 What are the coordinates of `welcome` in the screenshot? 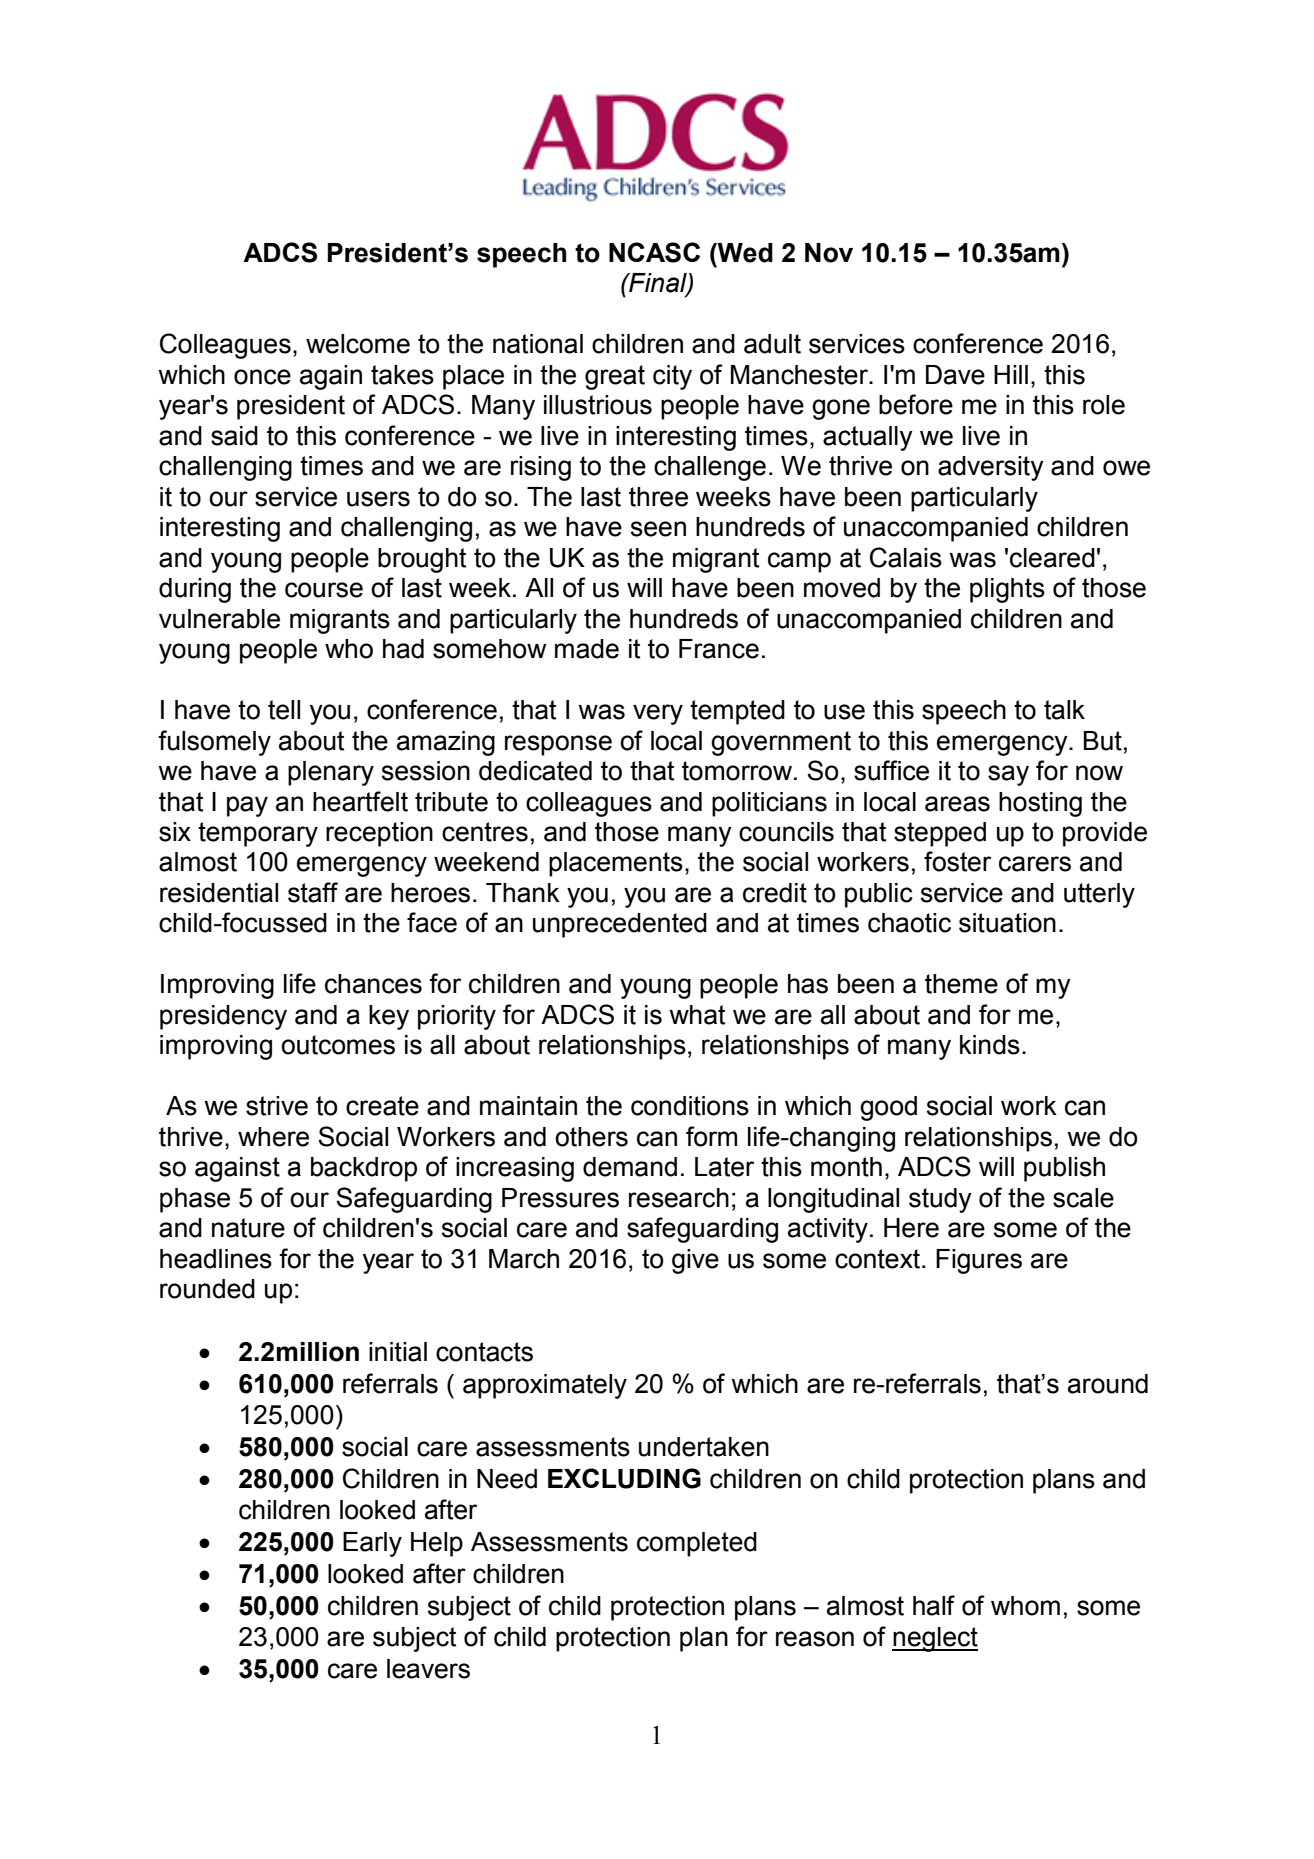 It's located at (358, 344).
